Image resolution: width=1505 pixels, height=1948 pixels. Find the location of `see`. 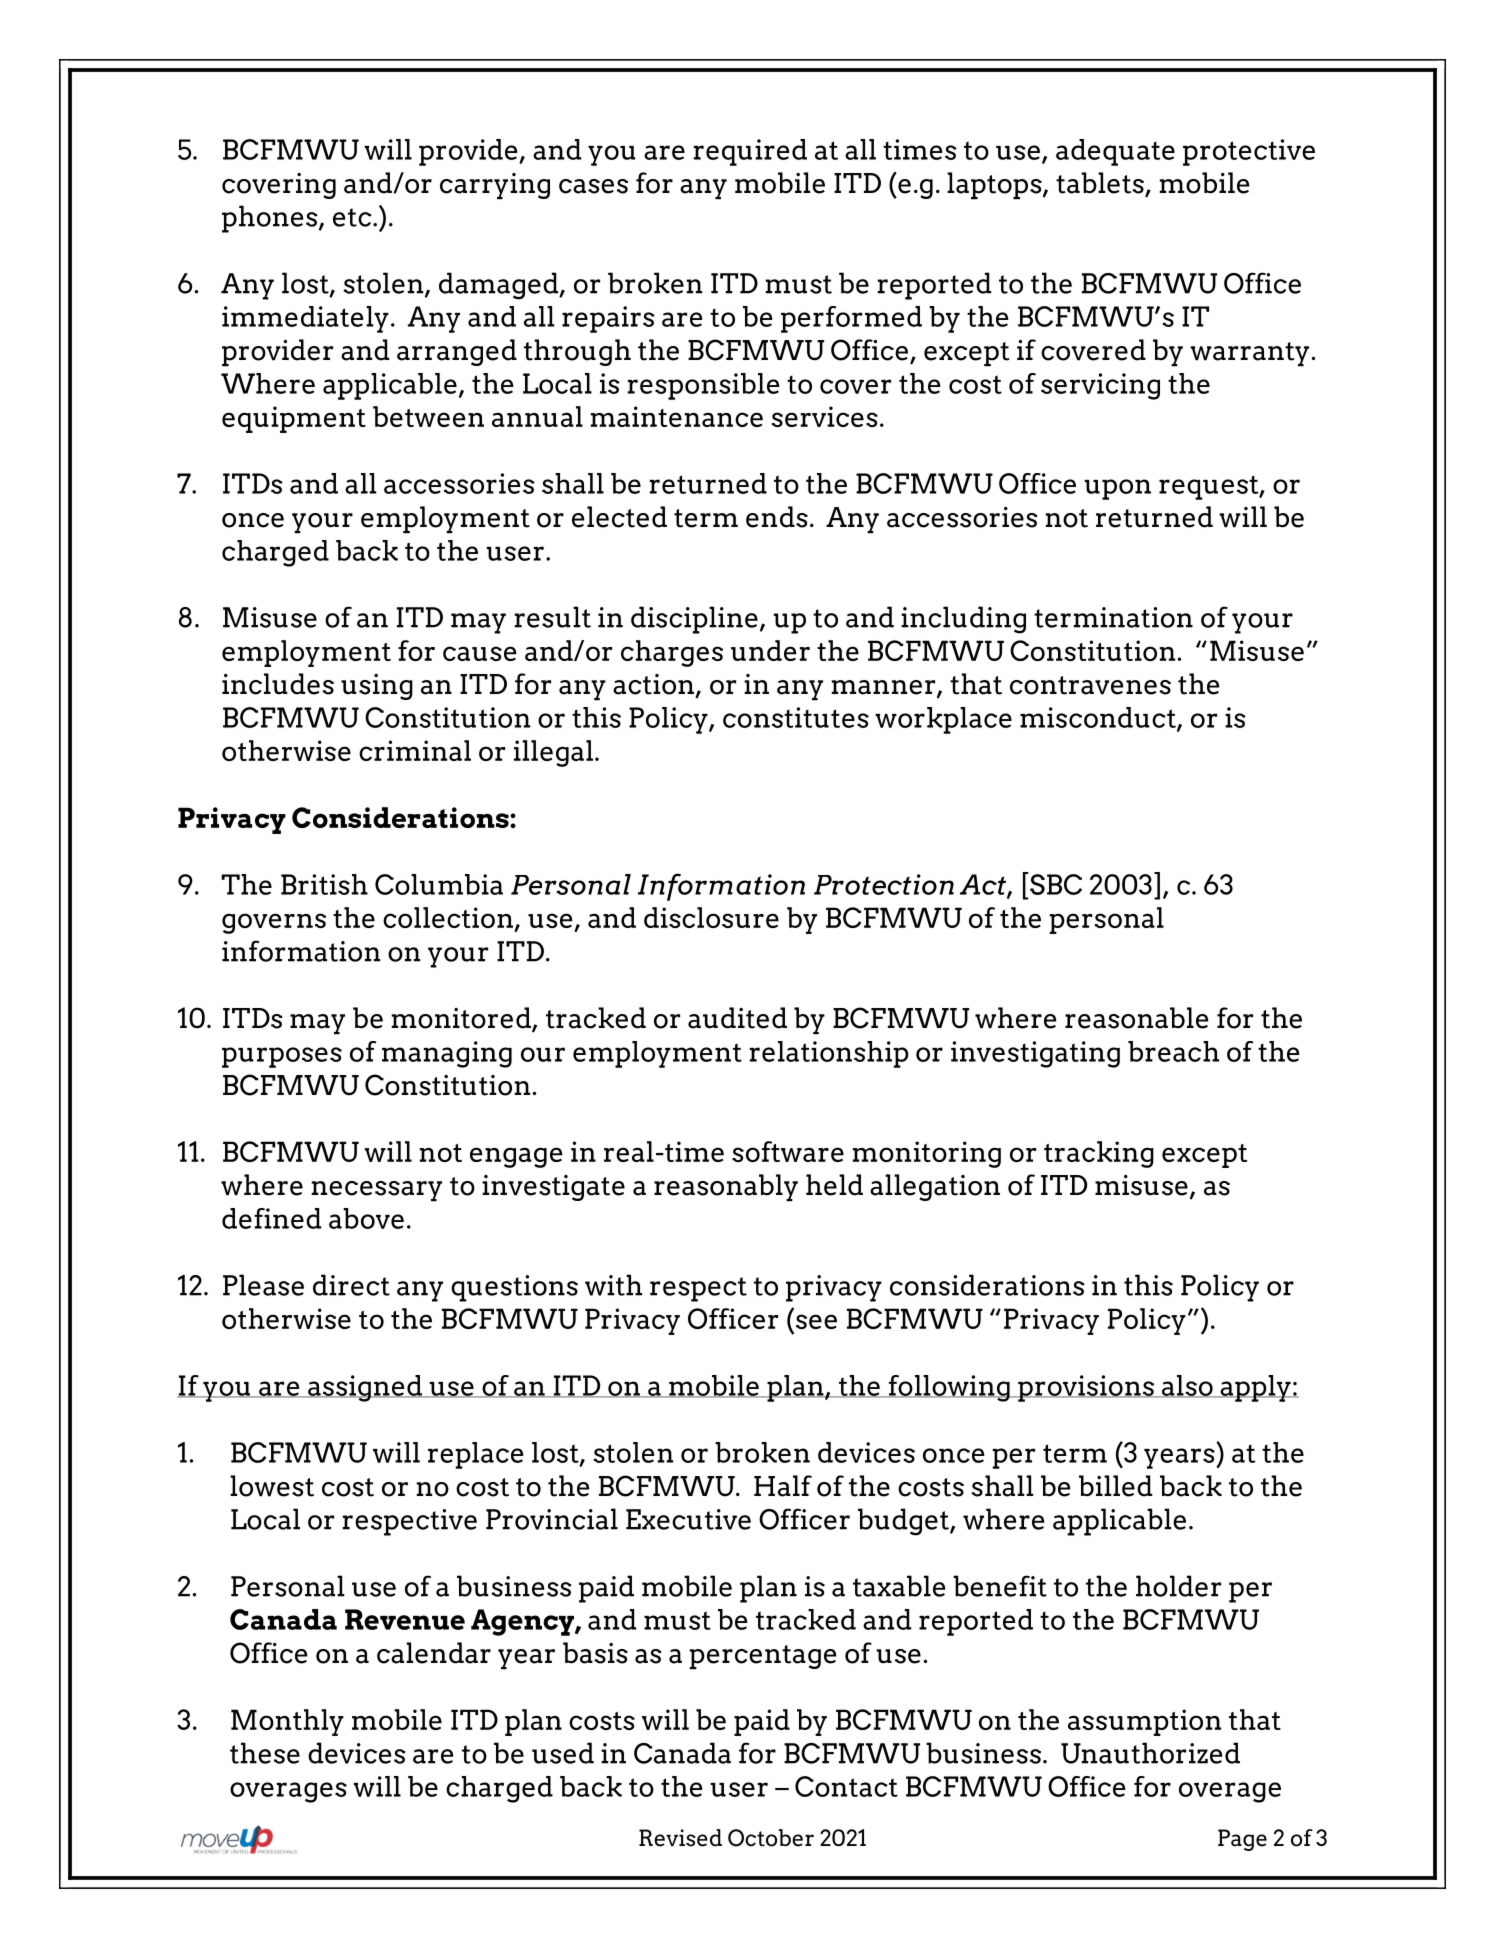

see is located at coordinates (816, 1321).
